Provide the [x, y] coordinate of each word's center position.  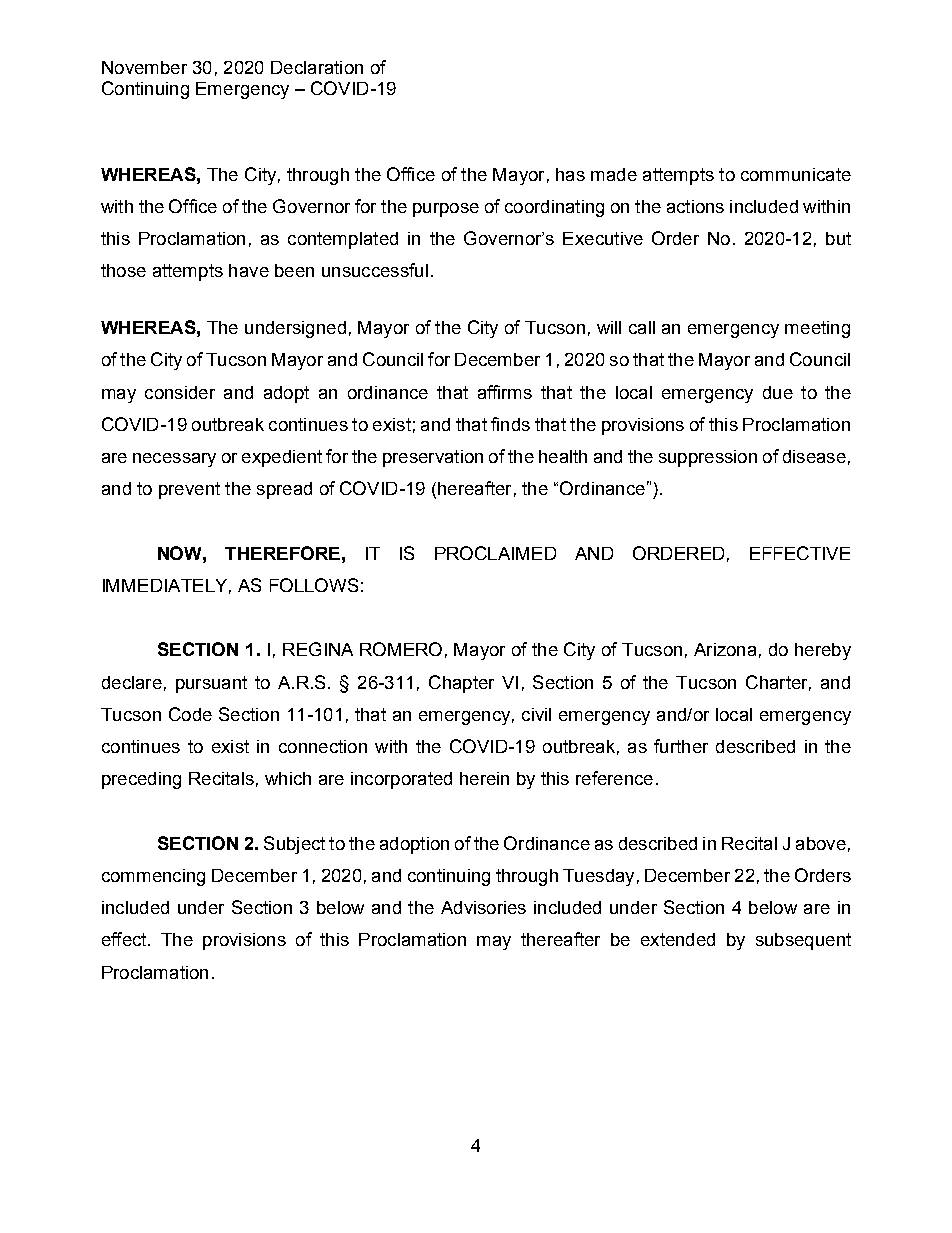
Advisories [483, 907]
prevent [189, 490]
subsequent [803, 941]
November [144, 67]
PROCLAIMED [495, 553]
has [570, 174]
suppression [708, 458]
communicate [796, 174]
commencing [153, 877]
